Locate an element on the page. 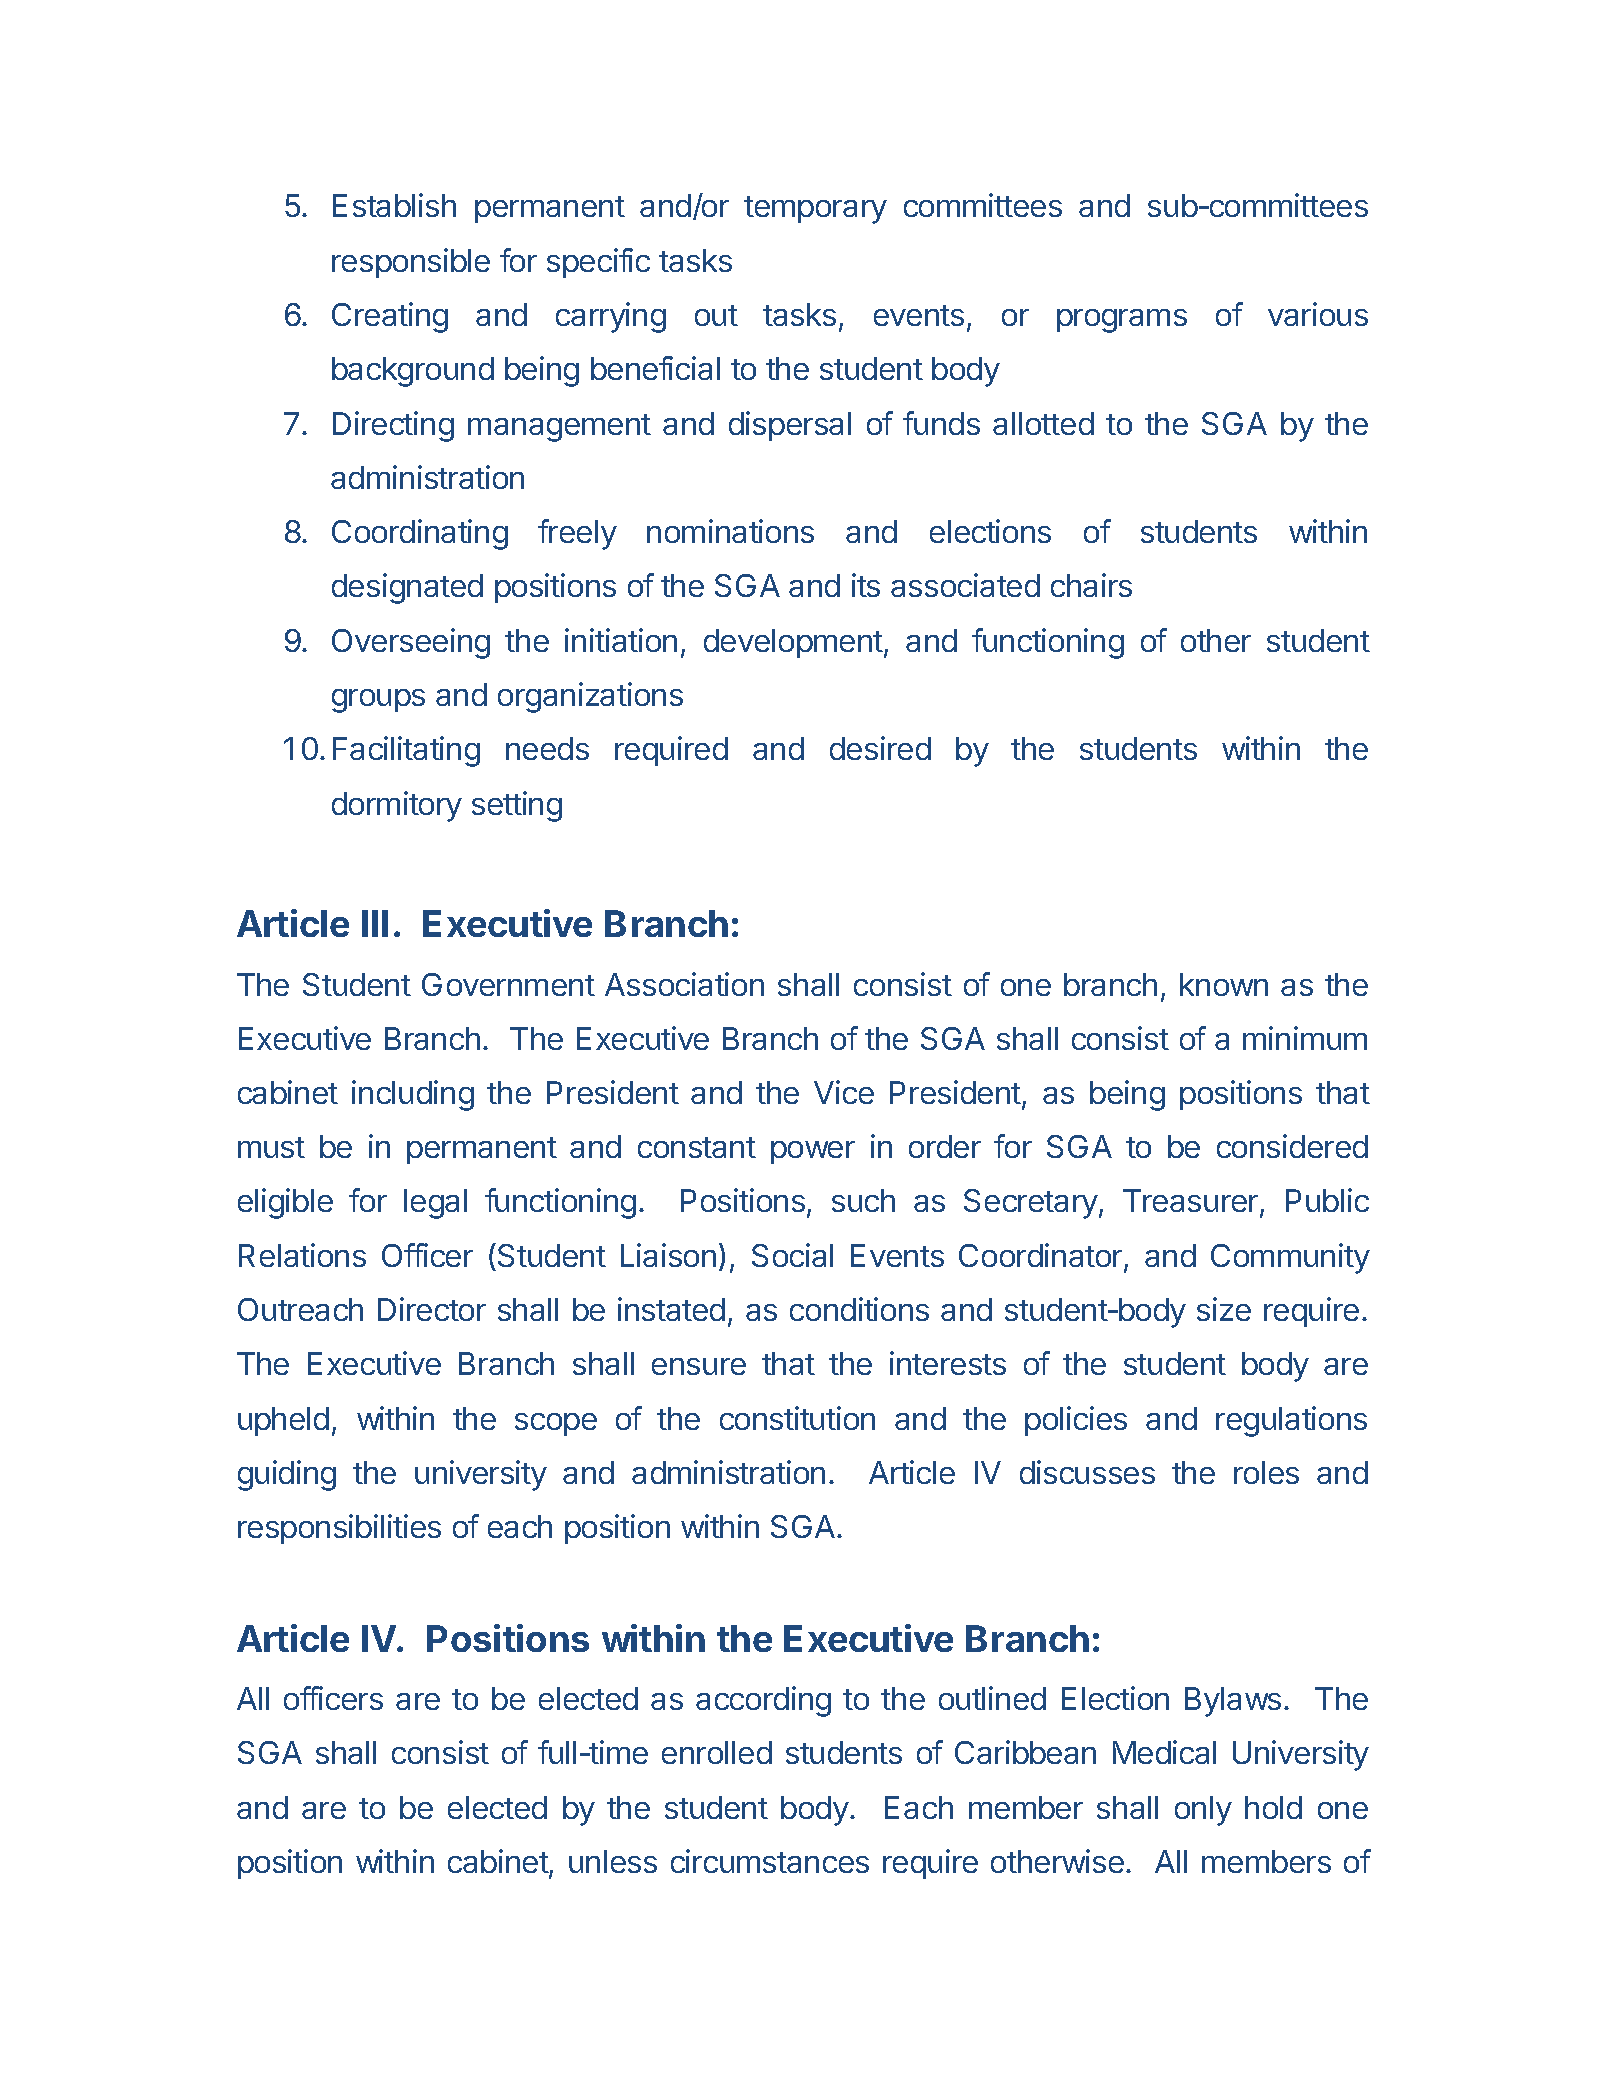 This image has height=2077, width=1605. responsible is located at coordinates (411, 263).
